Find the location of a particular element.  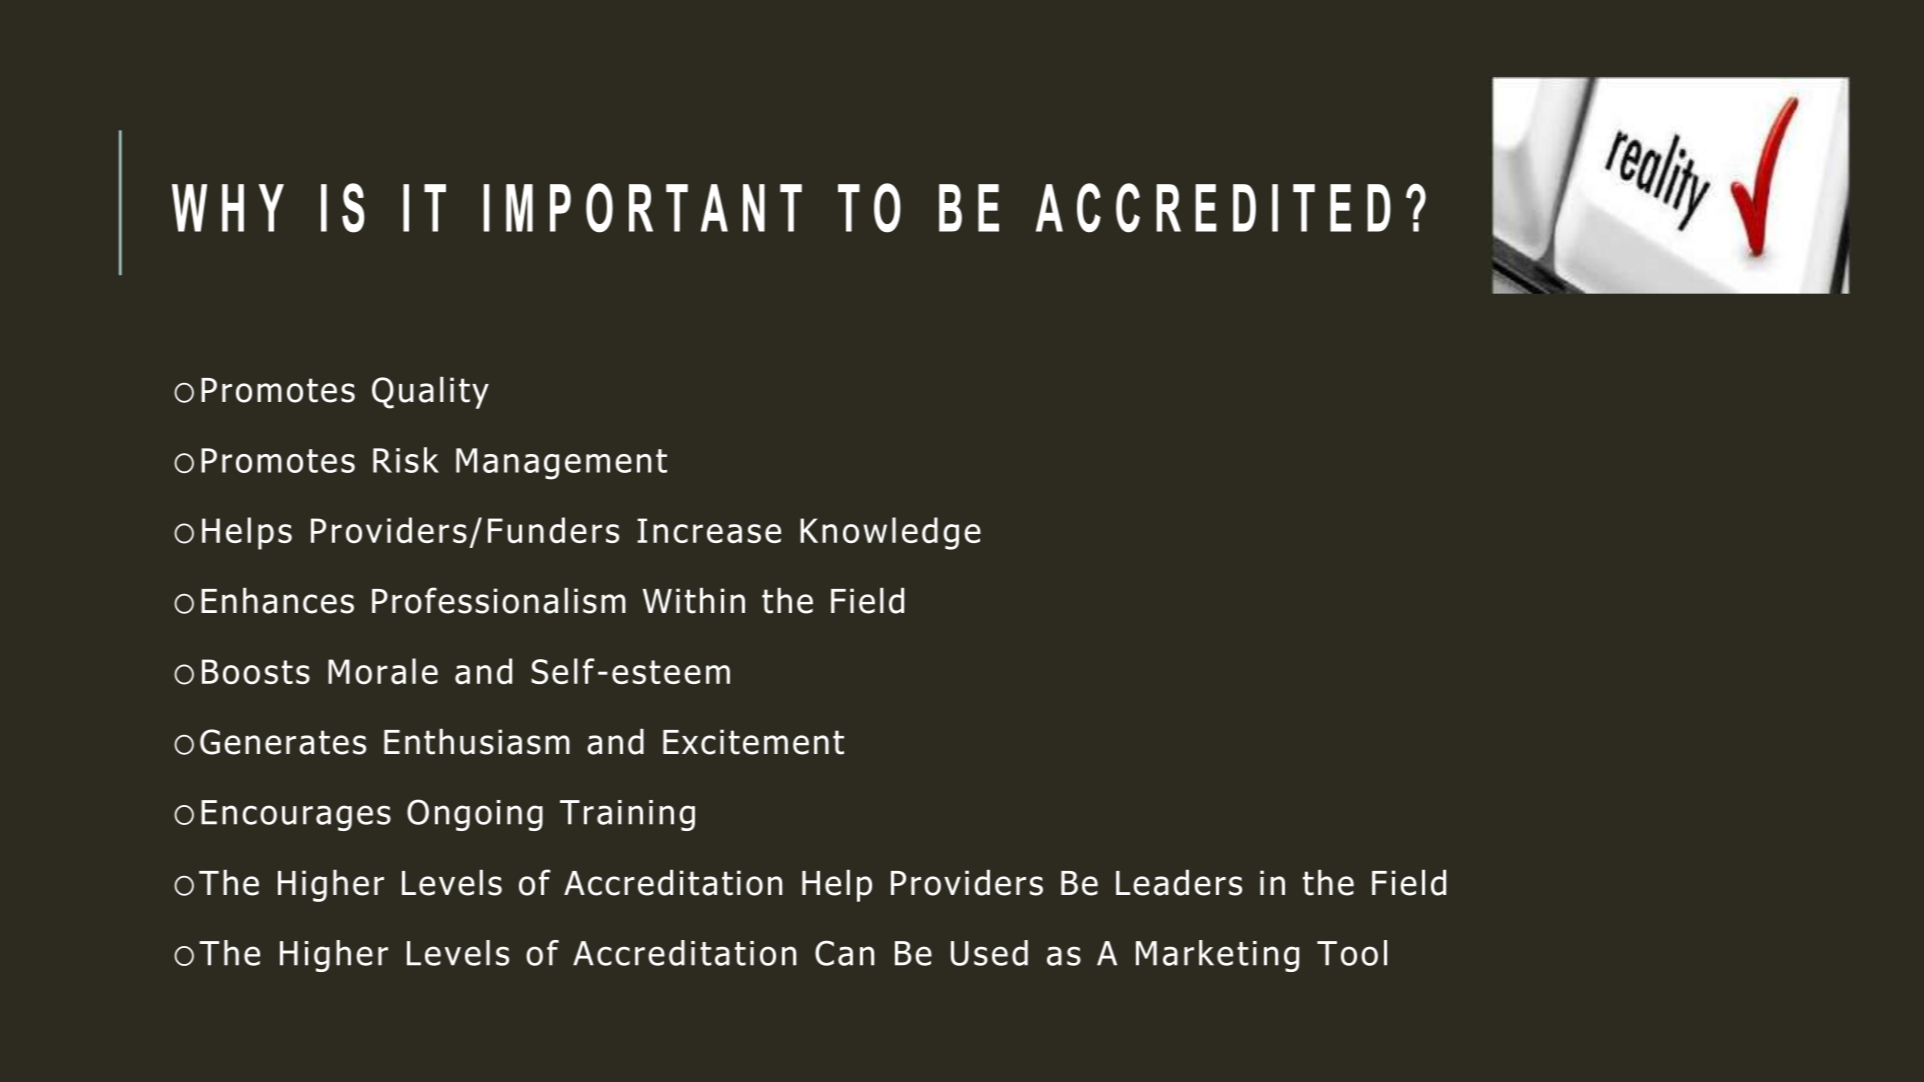

Used is located at coordinates (989, 953).
